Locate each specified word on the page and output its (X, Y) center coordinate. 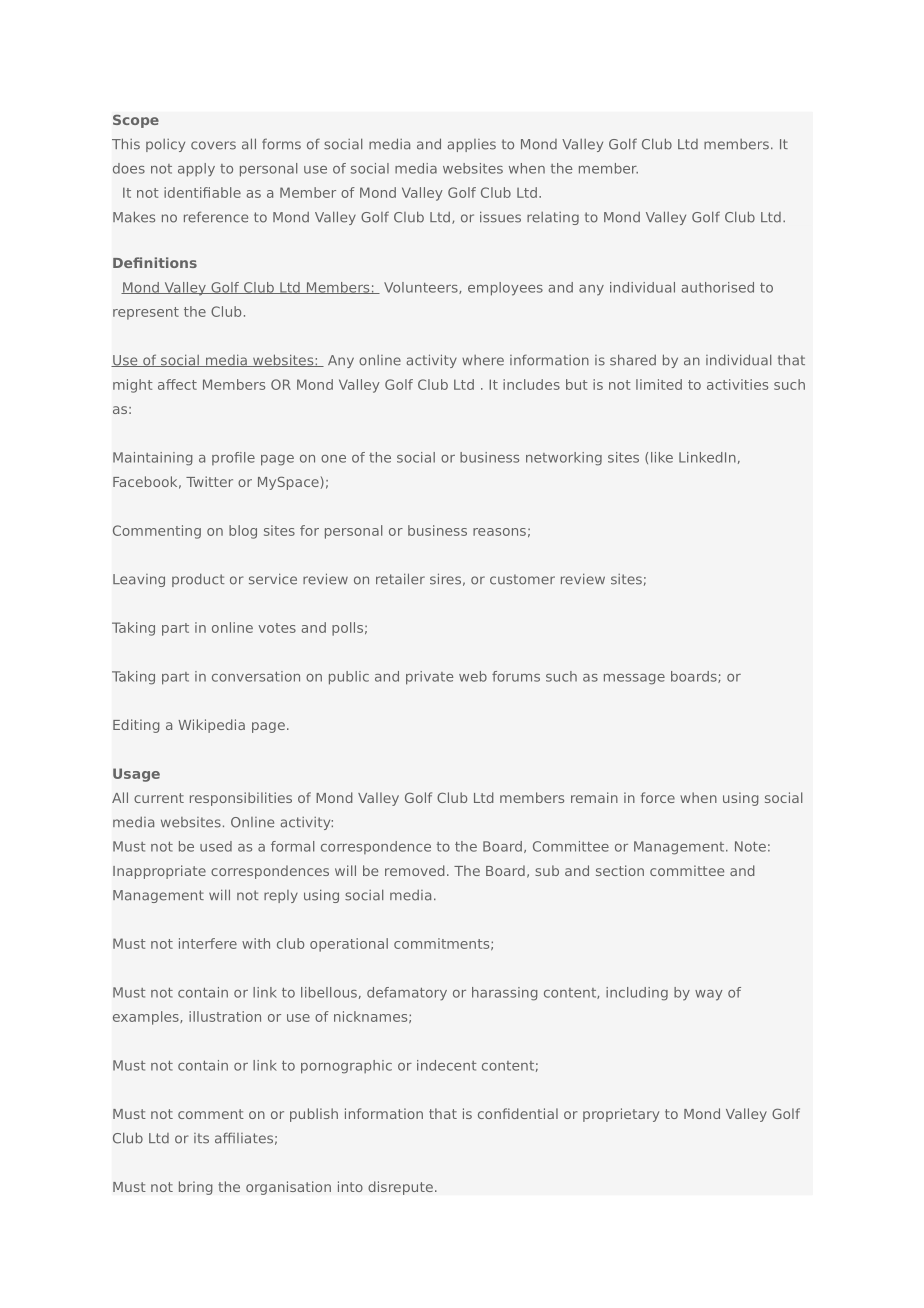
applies (472, 145)
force (658, 797)
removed (415, 870)
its (201, 1138)
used (216, 846)
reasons (499, 532)
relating (553, 218)
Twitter (209, 481)
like (662, 457)
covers (213, 145)
